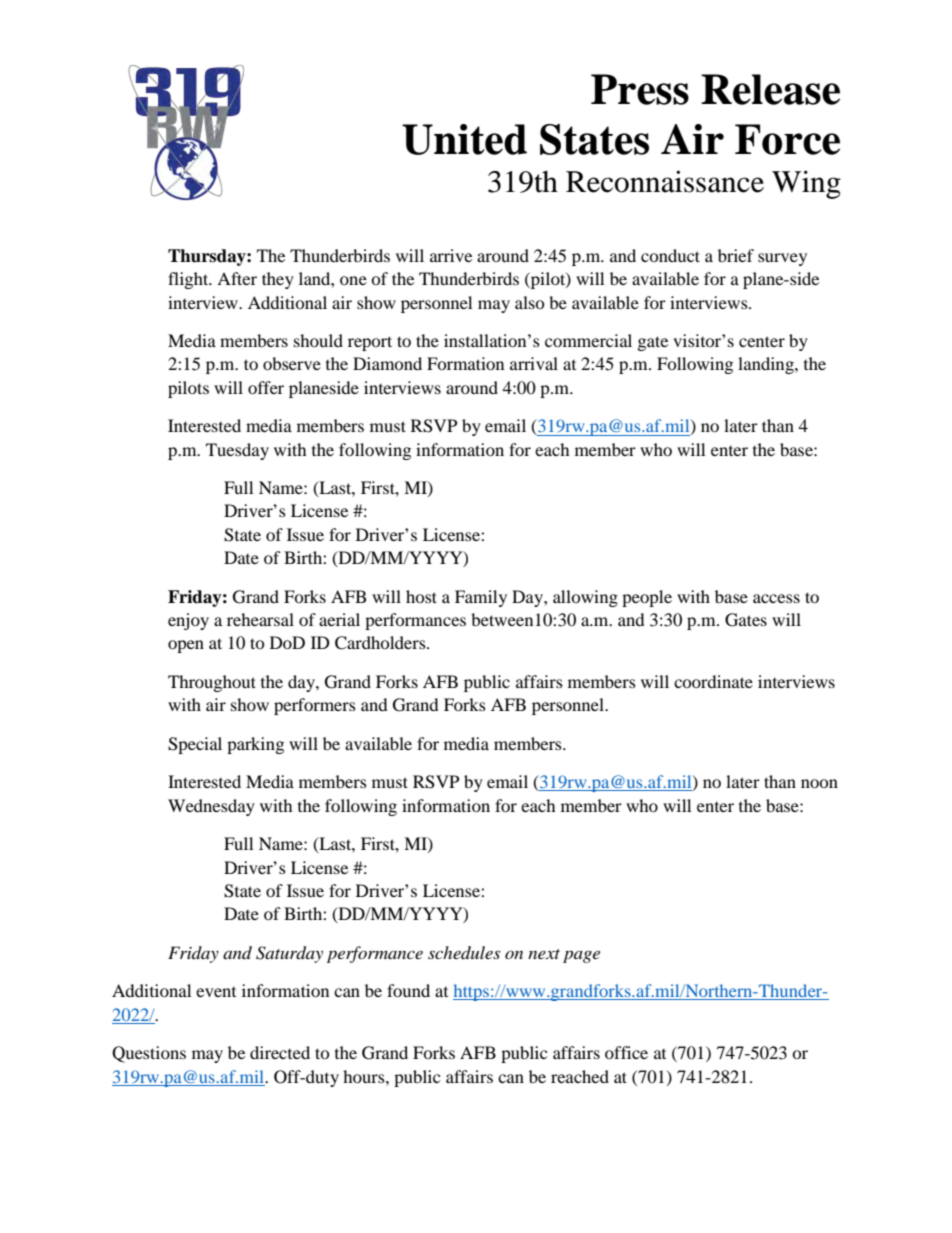 The image size is (952, 1233). I want to click on found, so click(408, 990).
